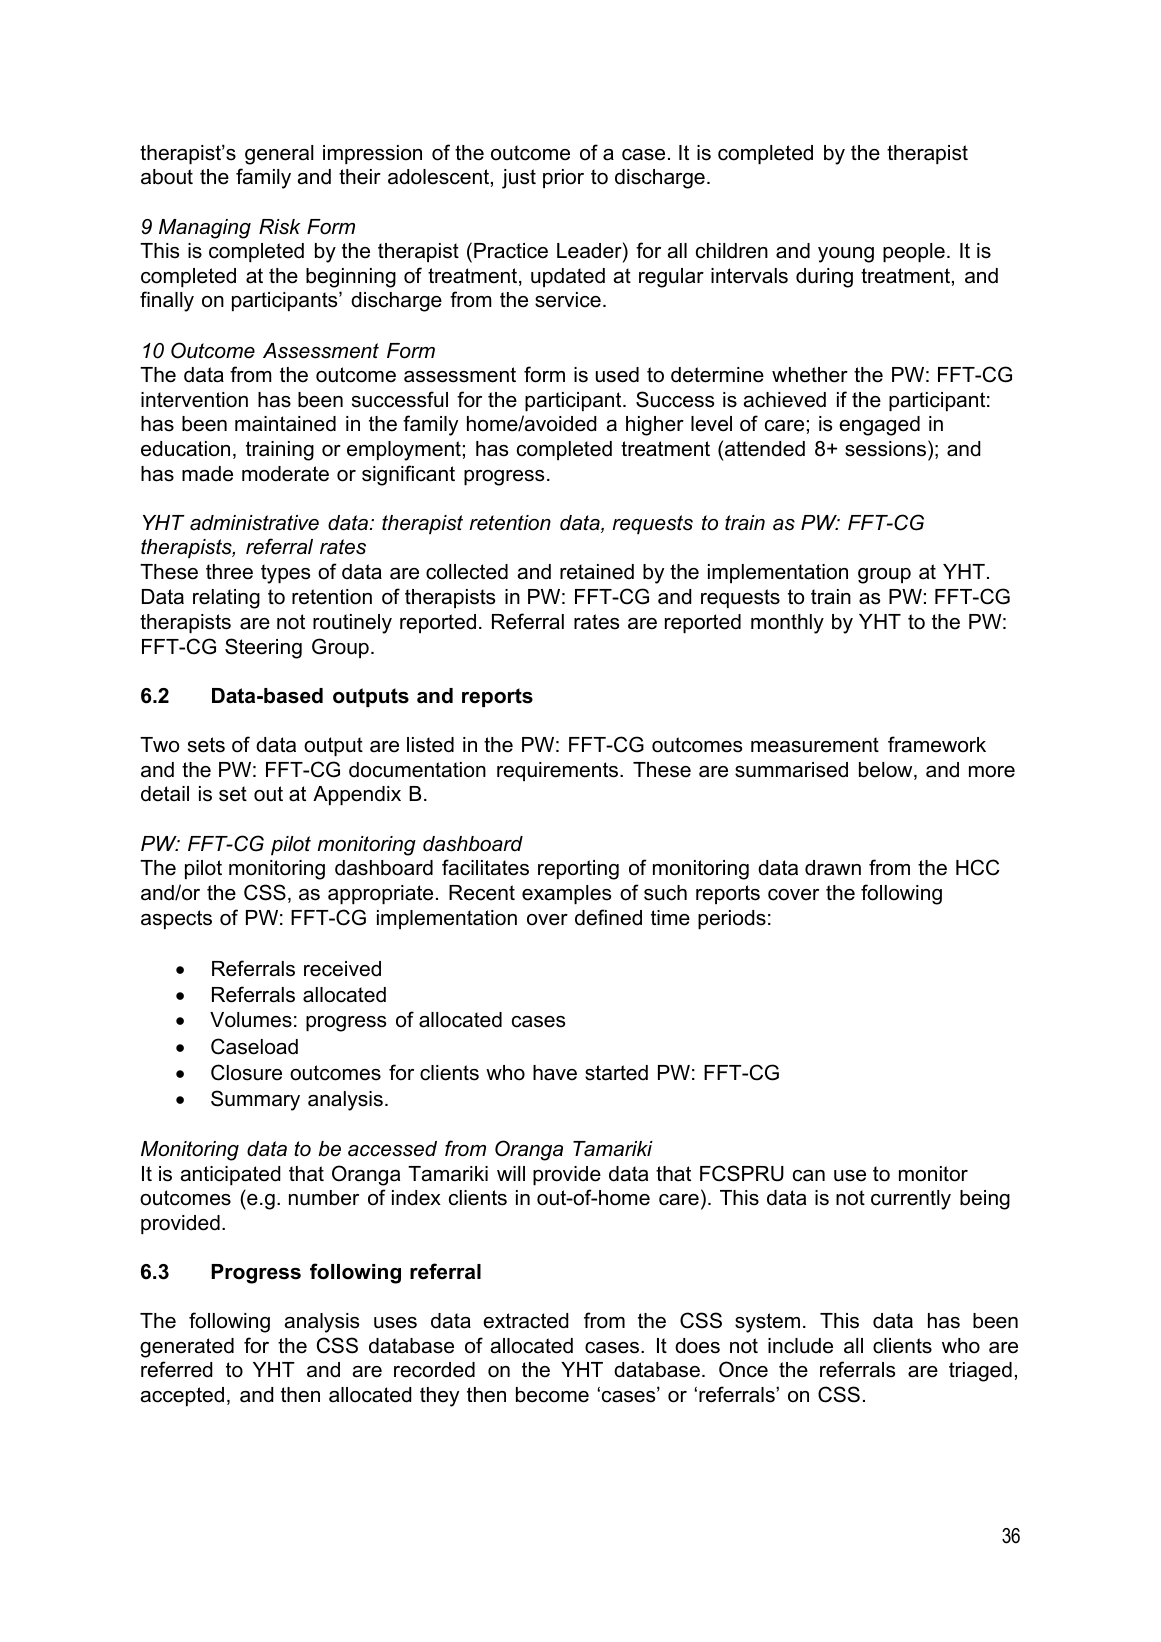 The image size is (1161, 1642). I want to click on become, so click(552, 1395).
